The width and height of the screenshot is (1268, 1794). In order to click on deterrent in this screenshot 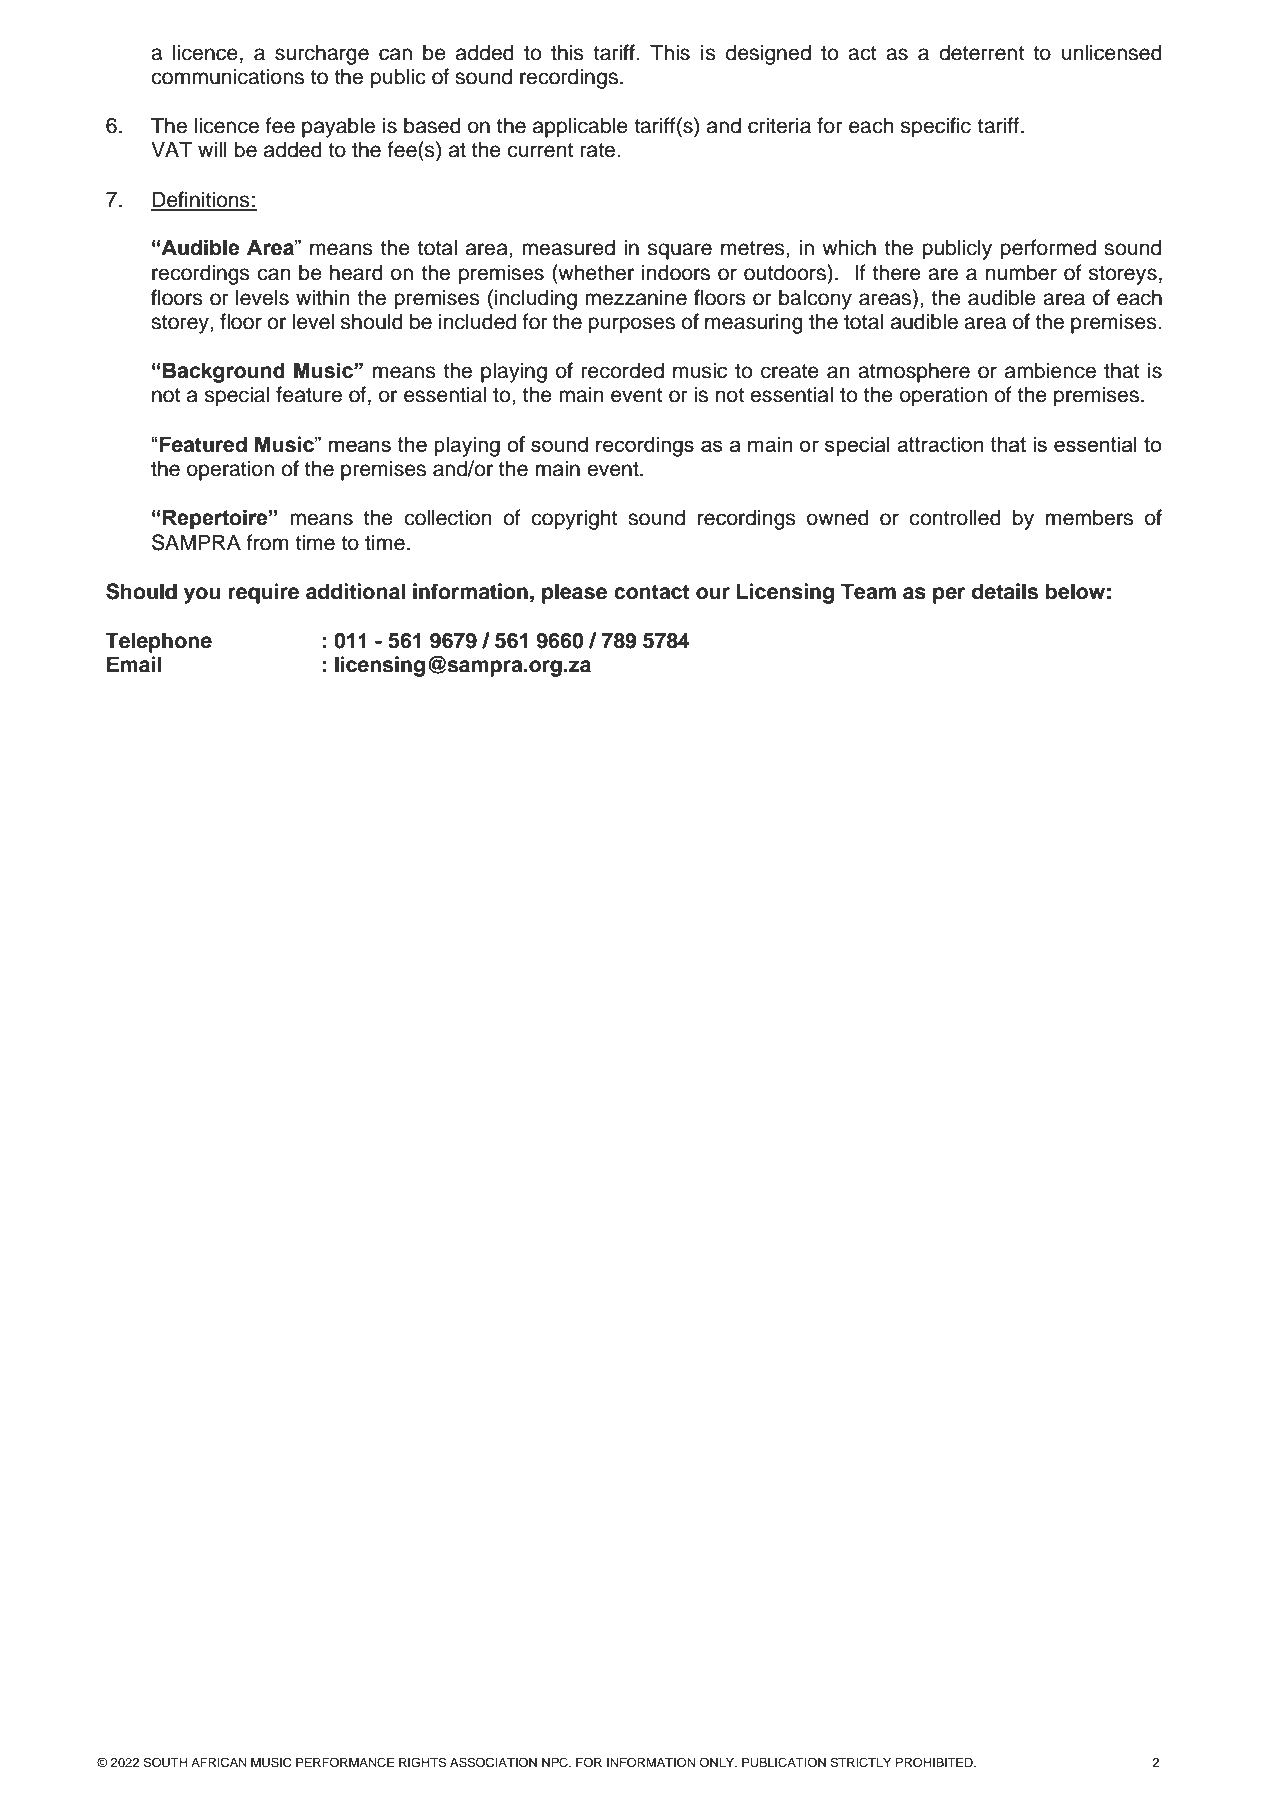, I will do `click(981, 52)`.
